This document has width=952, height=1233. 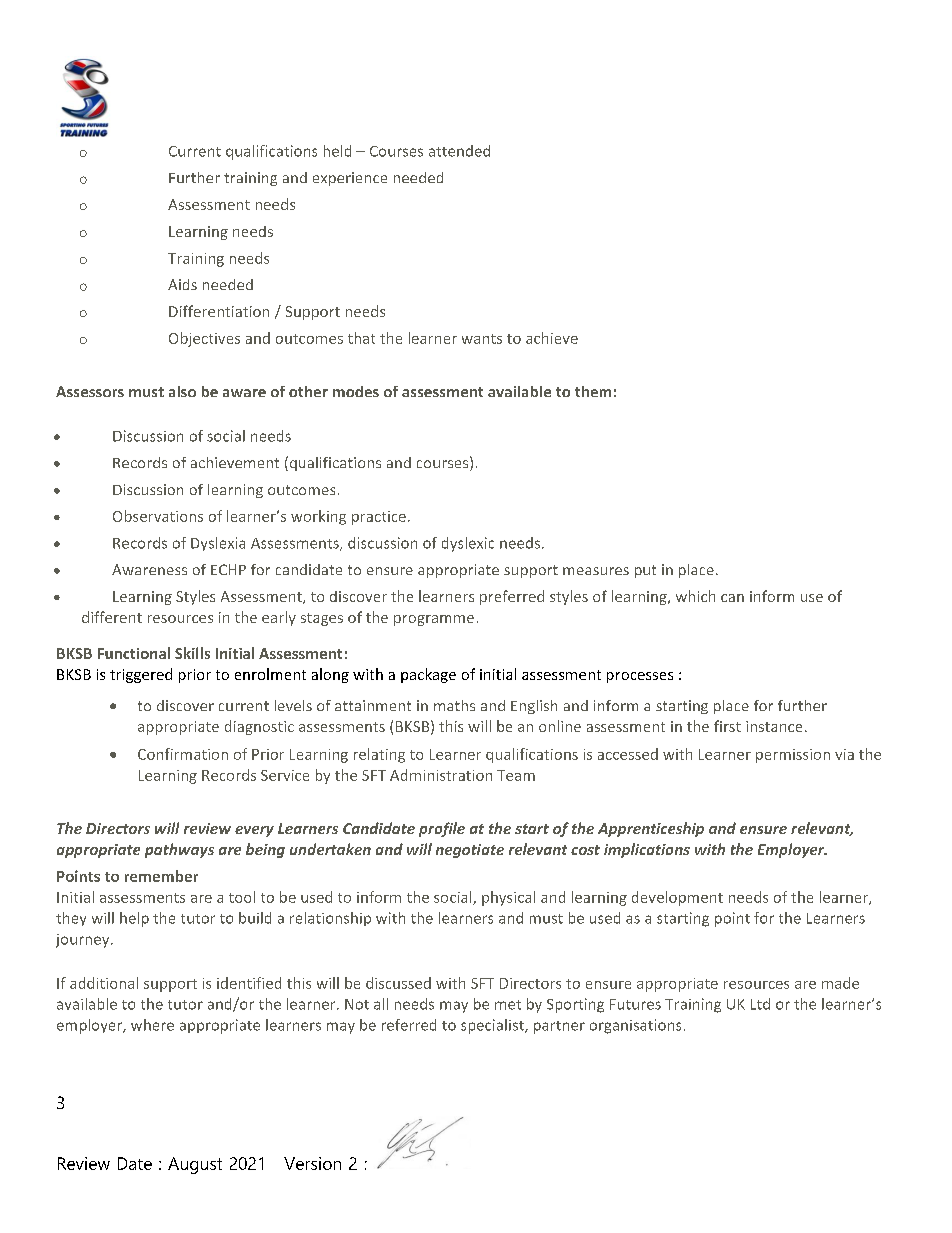 I want to click on package, so click(x=428, y=675).
